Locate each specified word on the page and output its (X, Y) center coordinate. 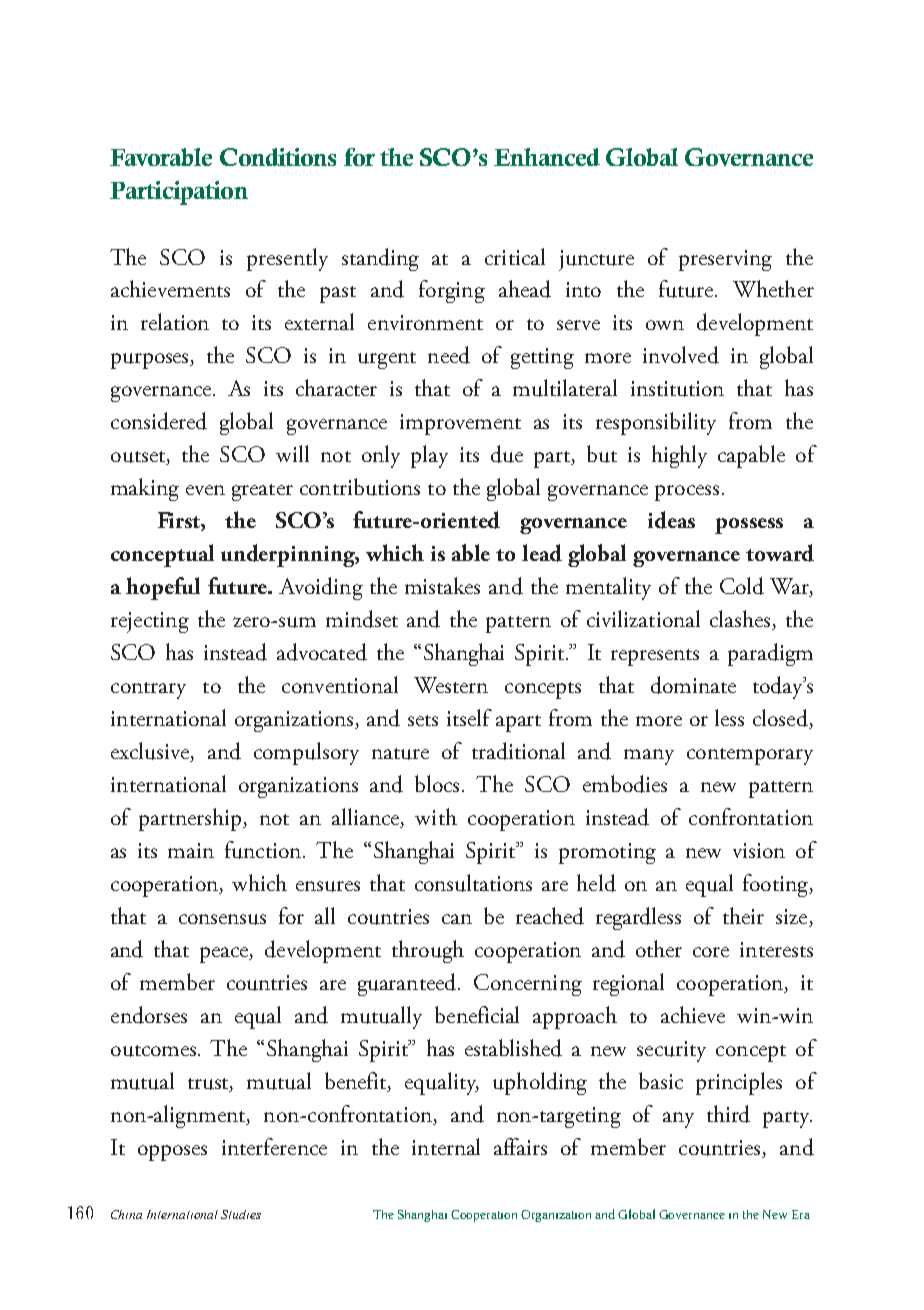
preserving (725, 260)
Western (451, 685)
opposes (172, 1153)
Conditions (278, 157)
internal (446, 1146)
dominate (693, 685)
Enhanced (547, 157)
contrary (148, 690)
